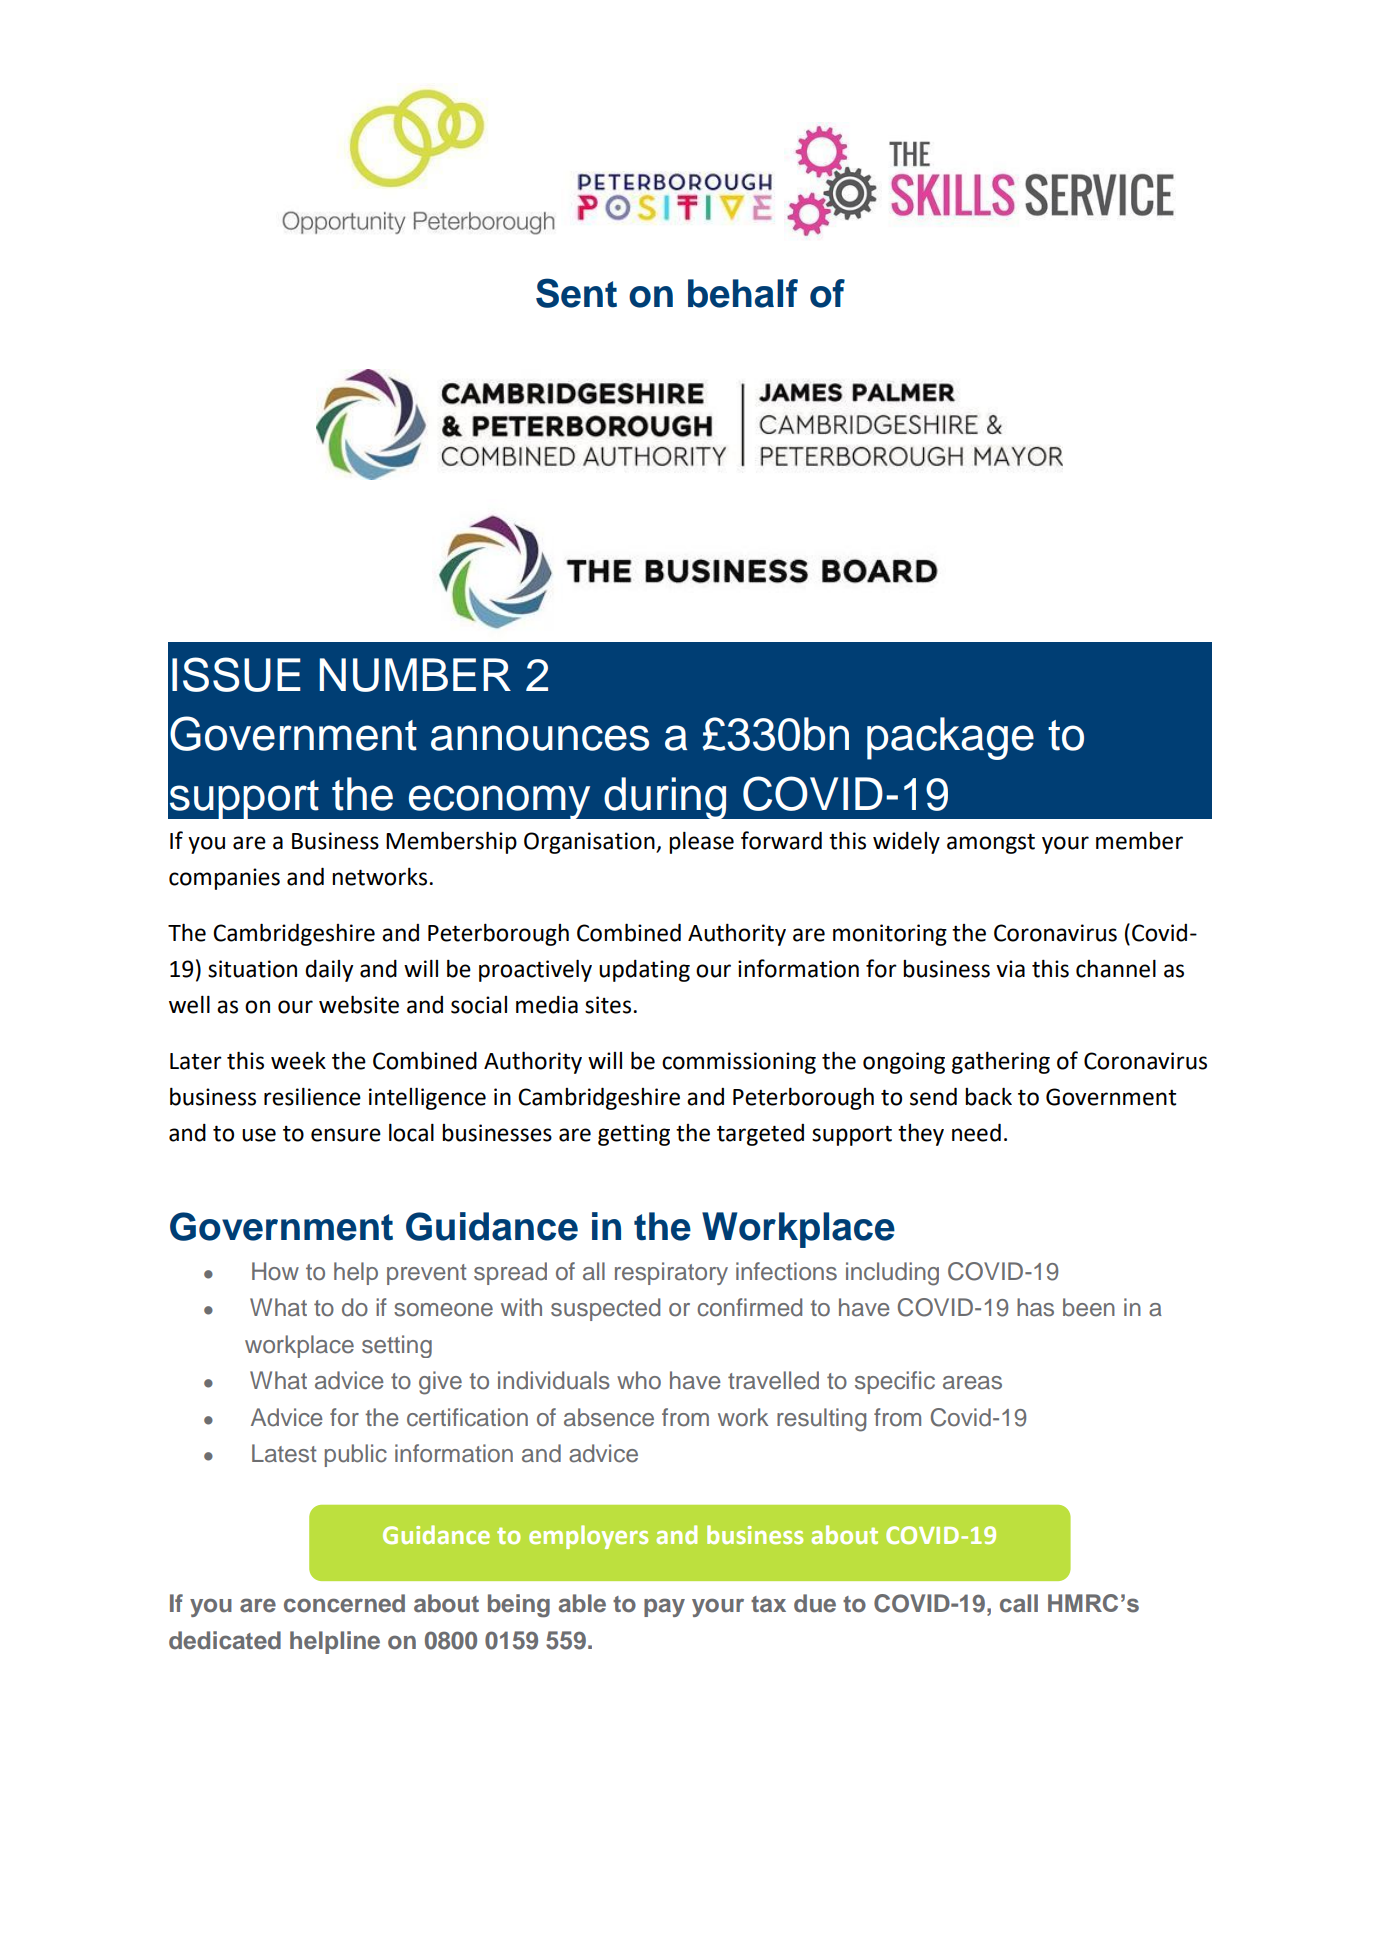  Describe the element at coordinates (344, 1603) in the screenshot. I see `concerned` at that location.
